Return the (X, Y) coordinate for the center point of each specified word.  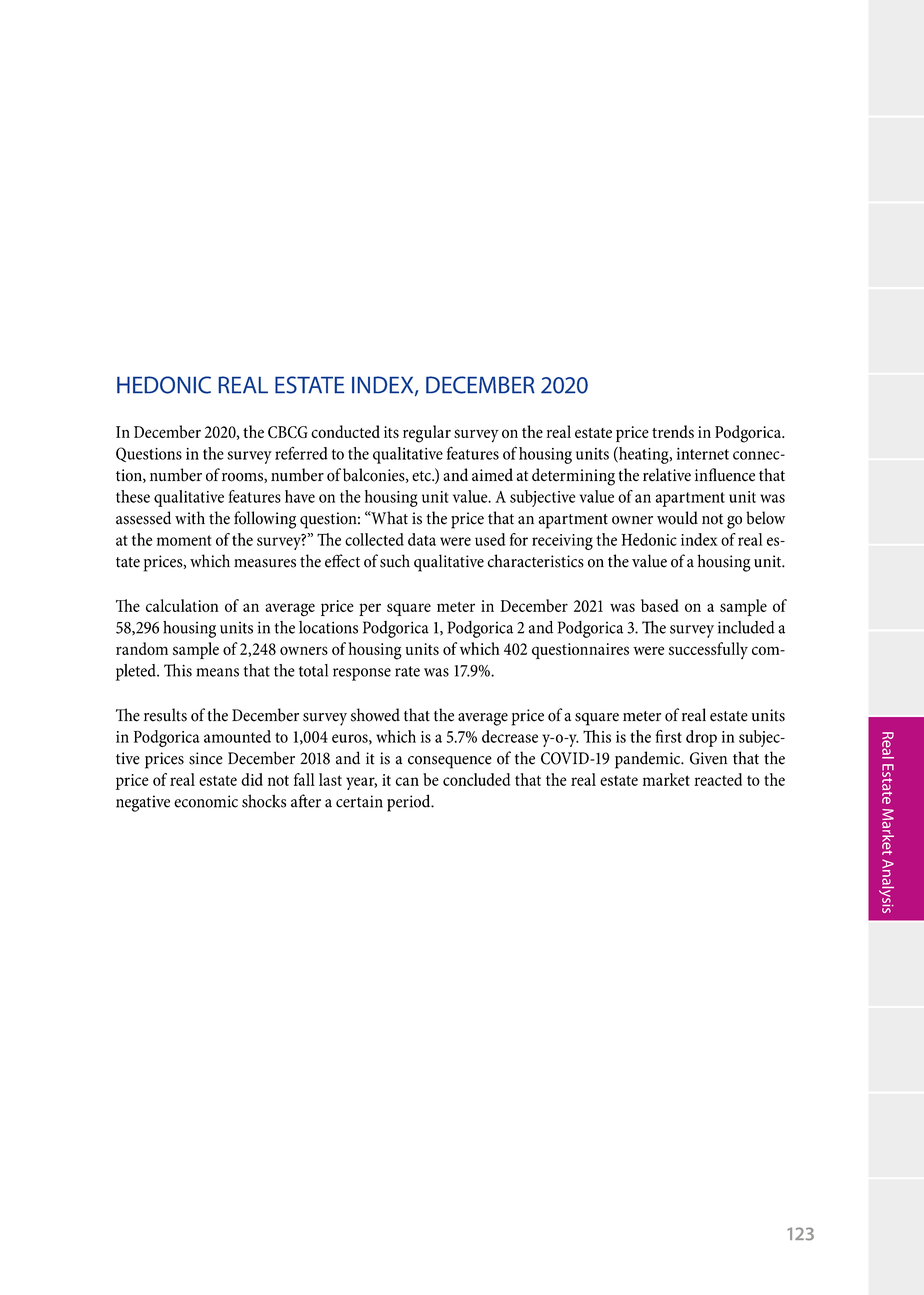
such (395, 561)
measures (265, 563)
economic (206, 801)
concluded (476, 779)
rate (407, 671)
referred (301, 453)
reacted (718, 779)
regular (427, 434)
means (217, 672)
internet (703, 454)
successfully (708, 650)
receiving (562, 542)
